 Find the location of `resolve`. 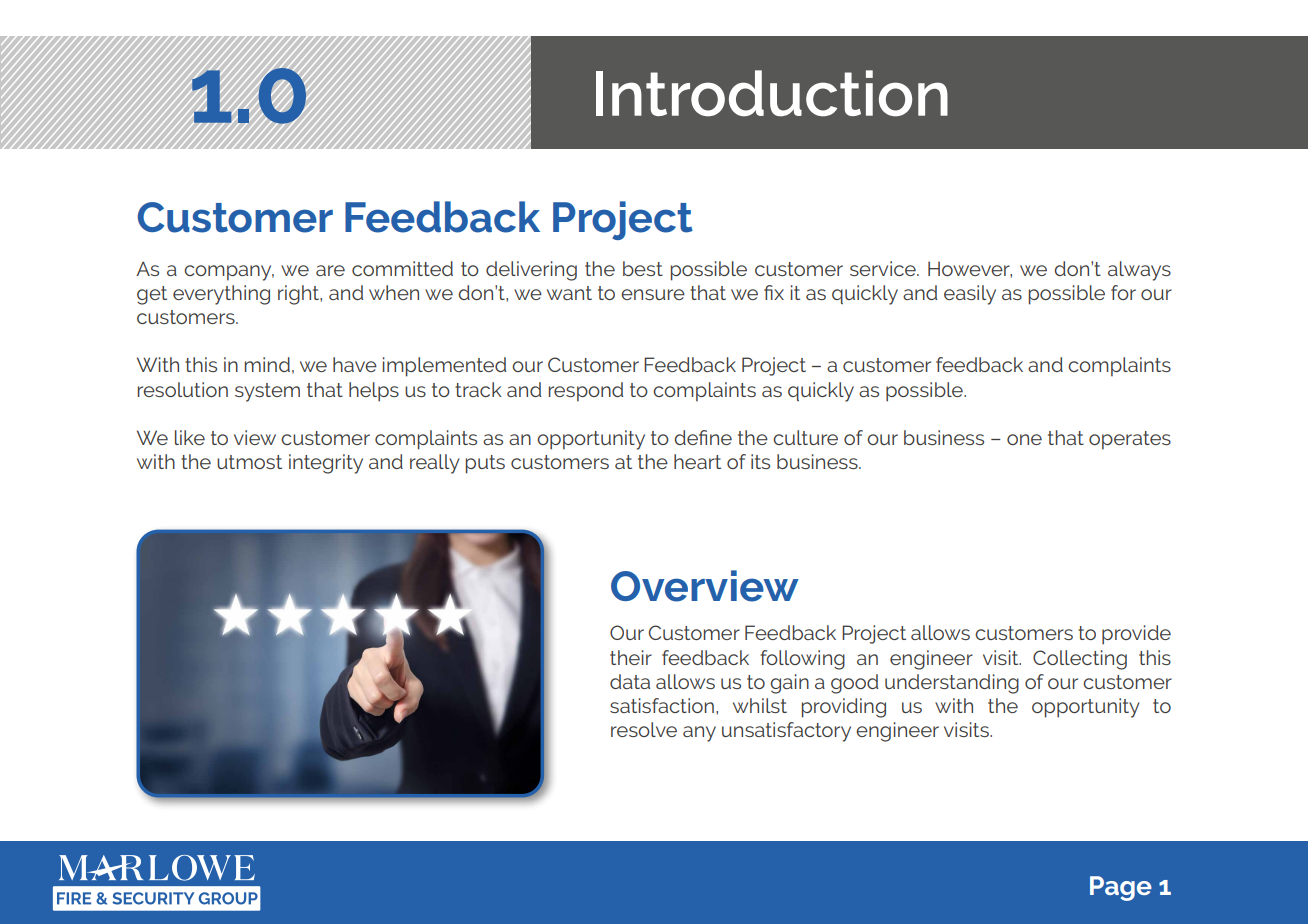

resolve is located at coordinates (644, 729).
